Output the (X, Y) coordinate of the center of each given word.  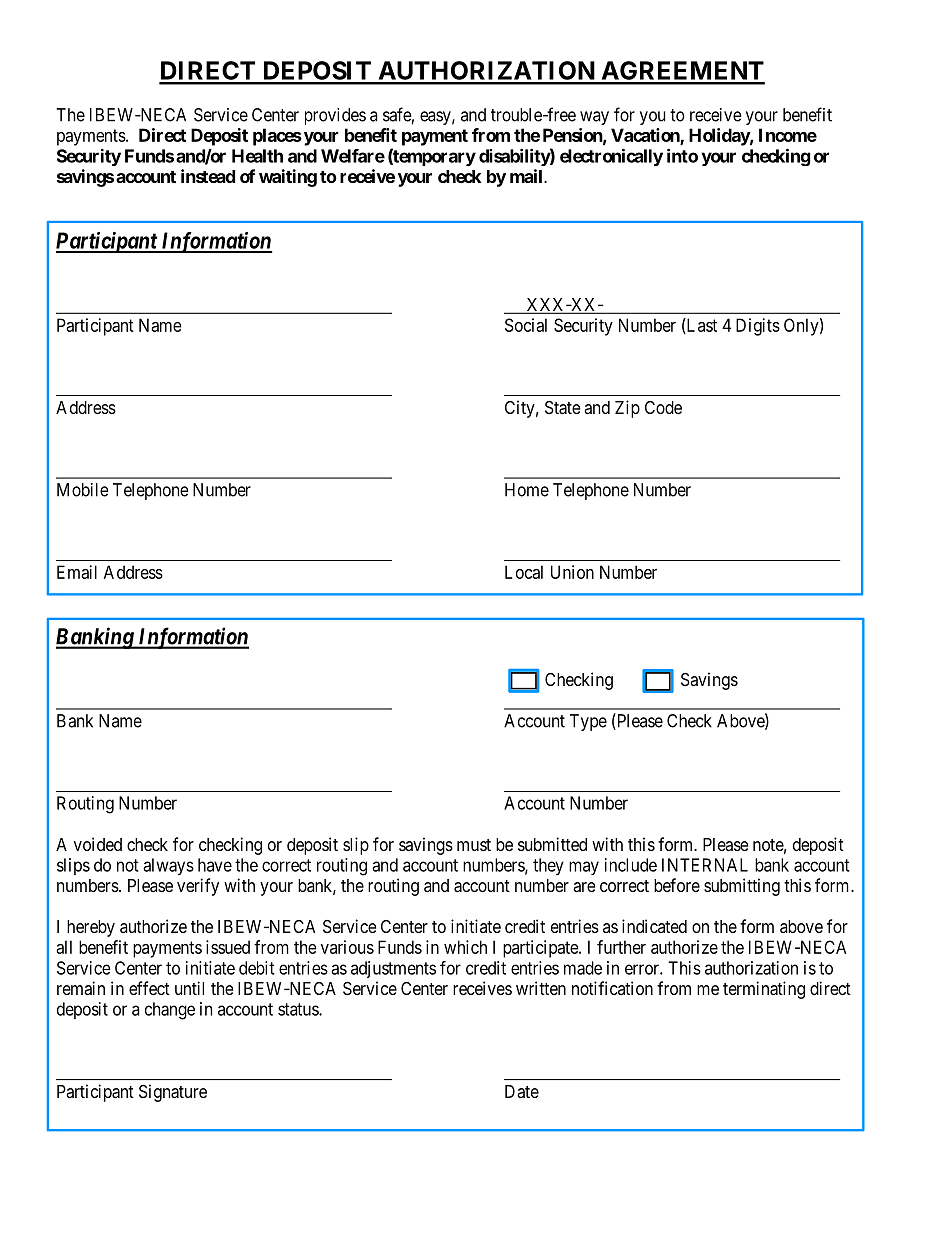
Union (572, 572)
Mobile (83, 490)
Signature (173, 1093)
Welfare (353, 156)
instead (208, 176)
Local (524, 572)
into (682, 156)
